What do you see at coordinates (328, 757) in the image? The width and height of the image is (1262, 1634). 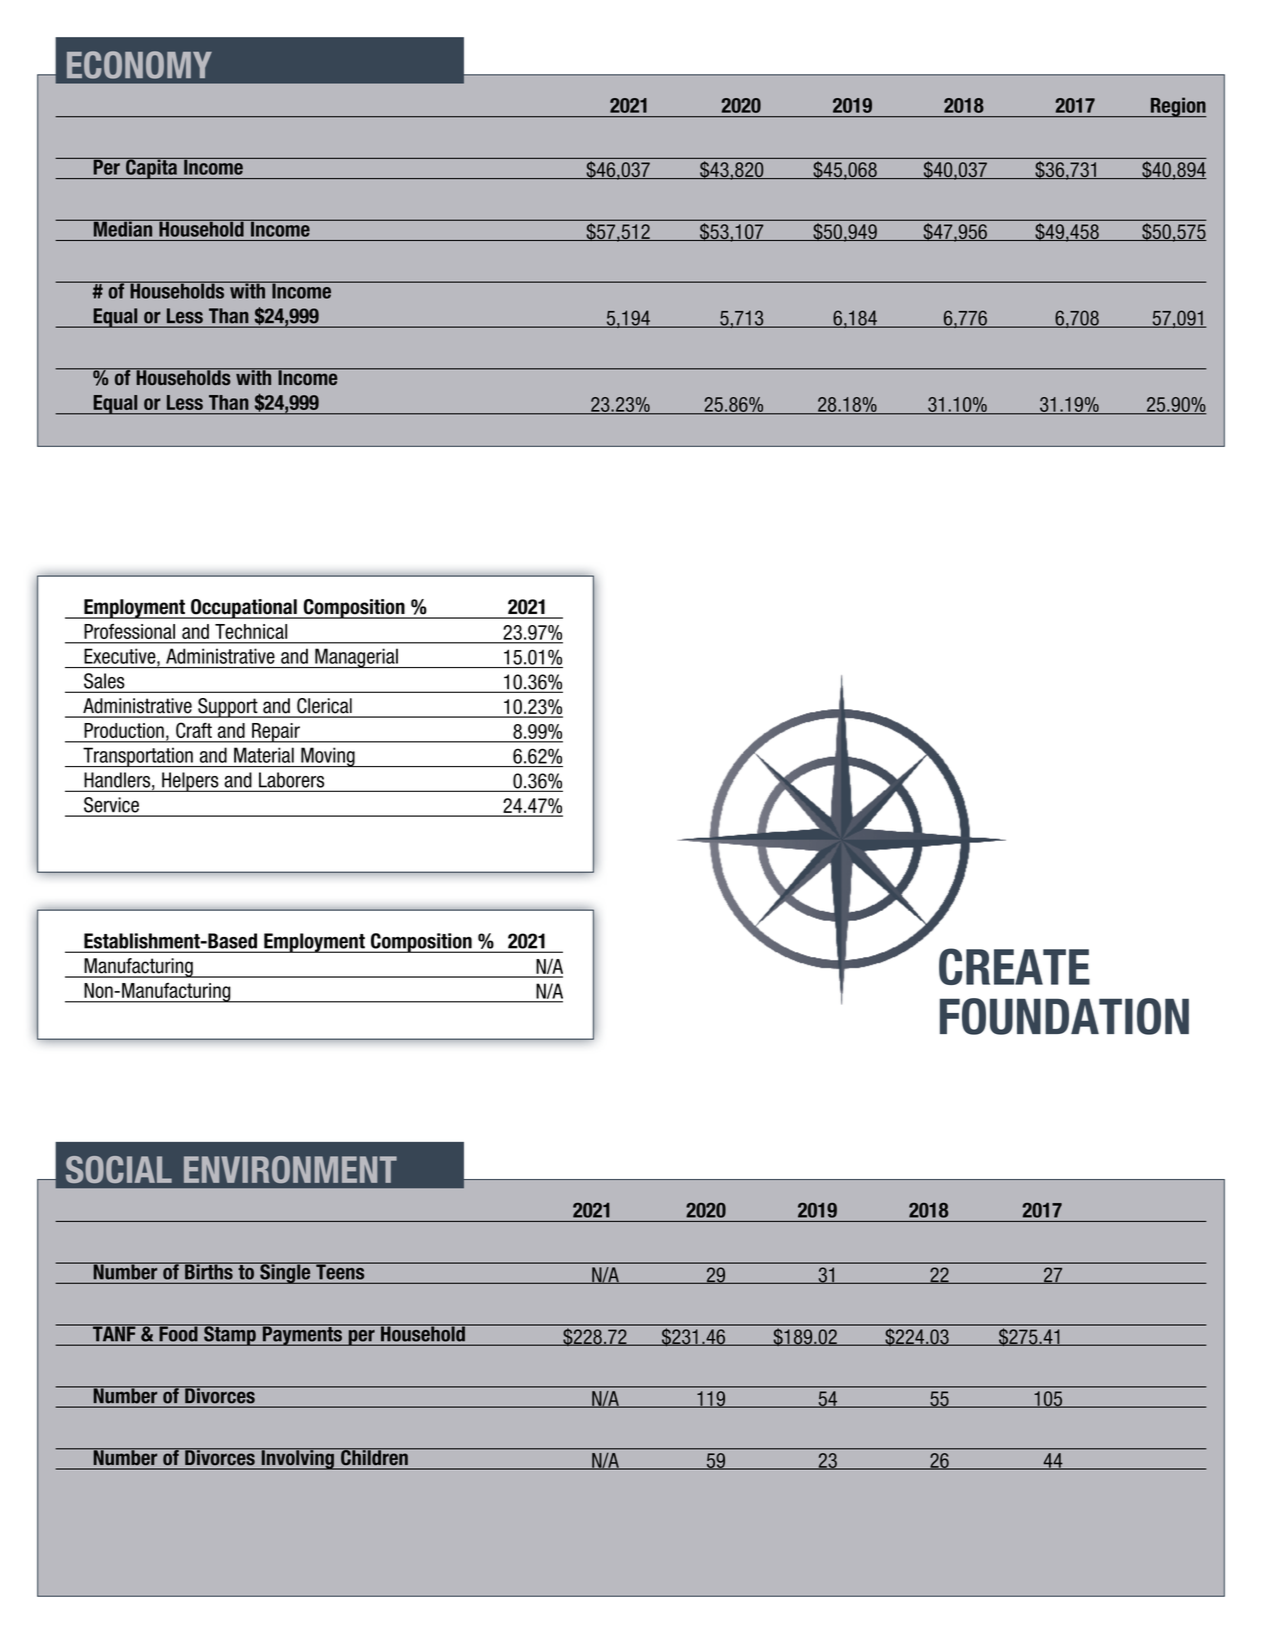 I see `Moving` at bounding box center [328, 757].
